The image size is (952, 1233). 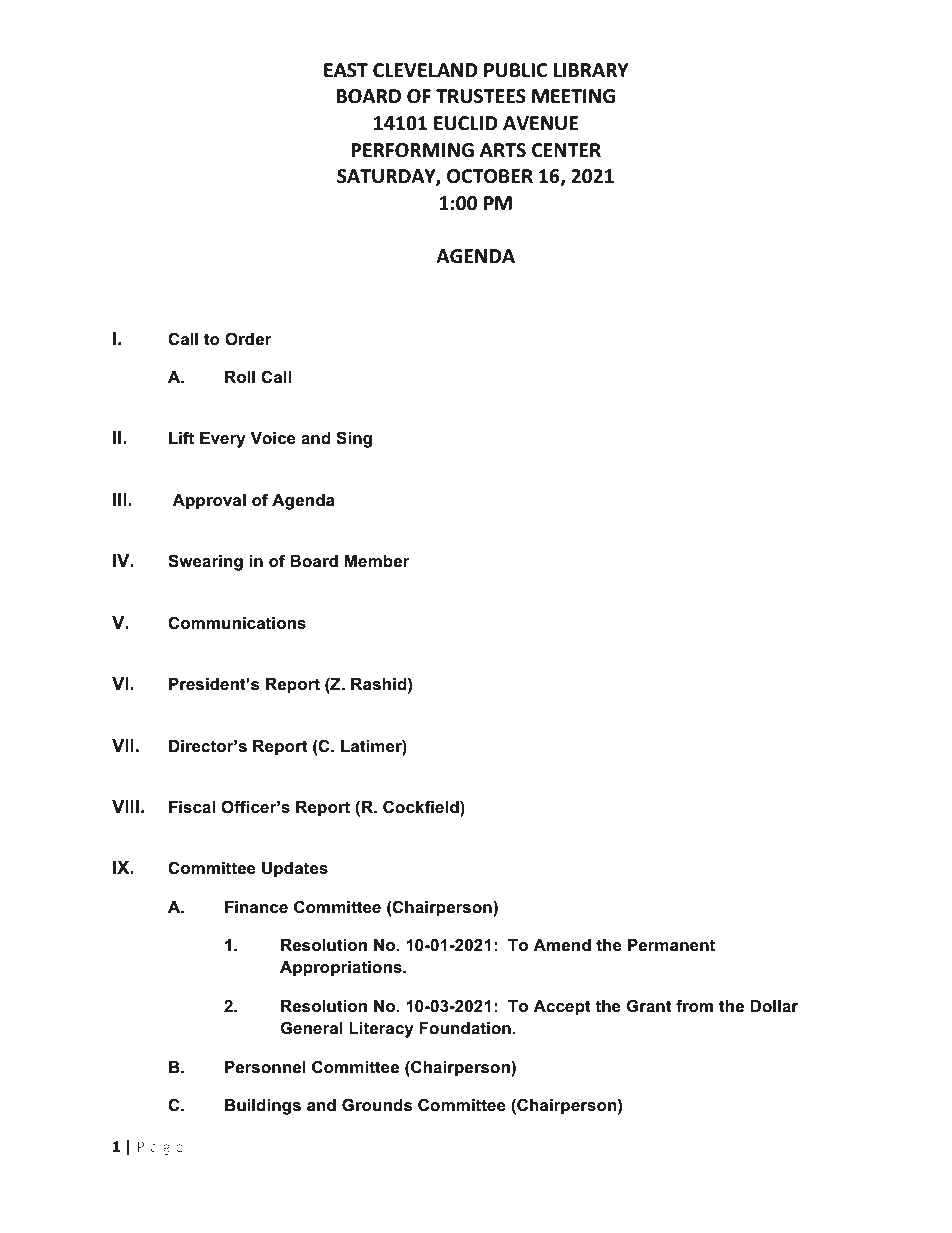 What do you see at coordinates (562, 945) in the page?
I see `Amend` at bounding box center [562, 945].
